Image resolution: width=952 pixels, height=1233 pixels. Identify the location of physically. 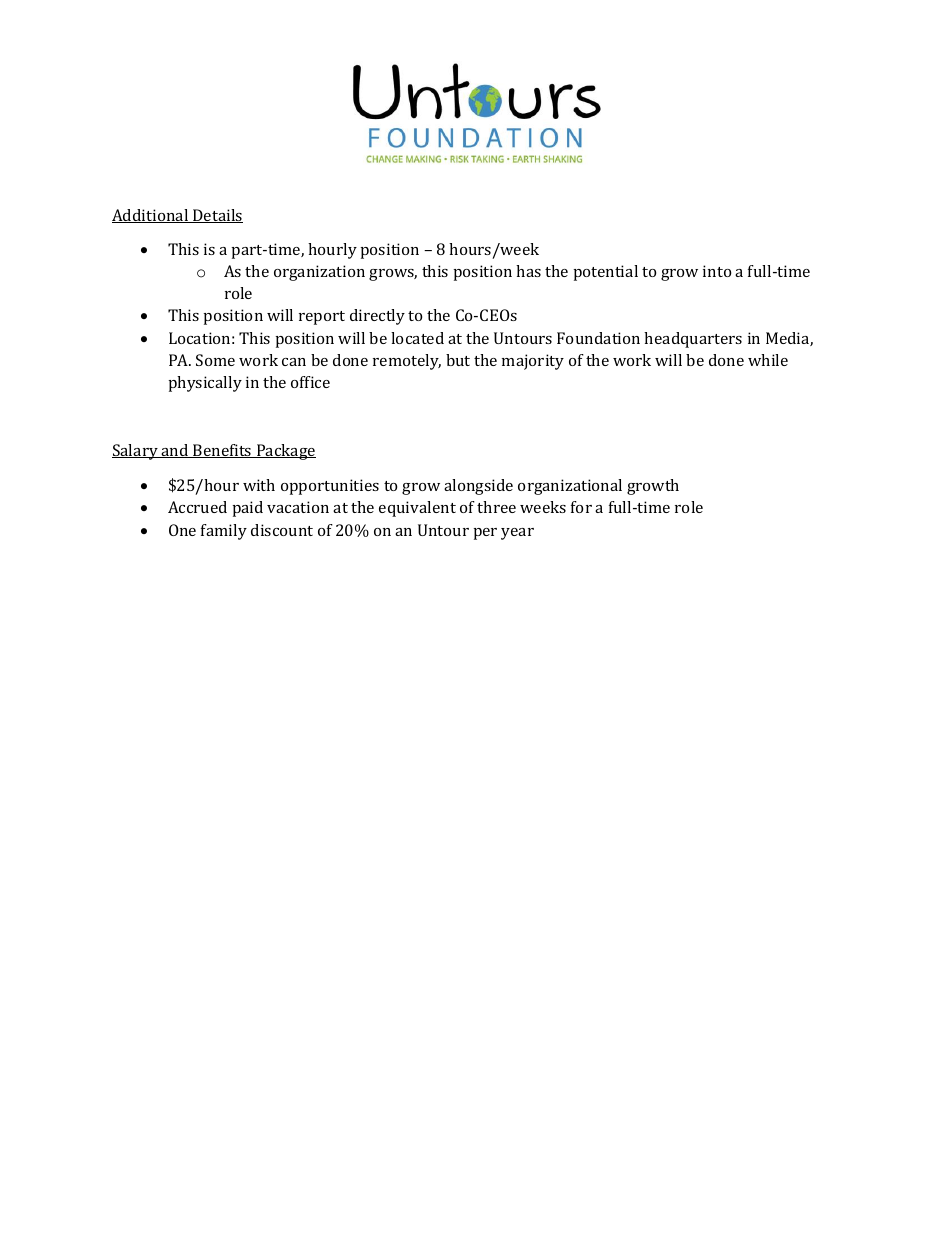
(205, 384).
